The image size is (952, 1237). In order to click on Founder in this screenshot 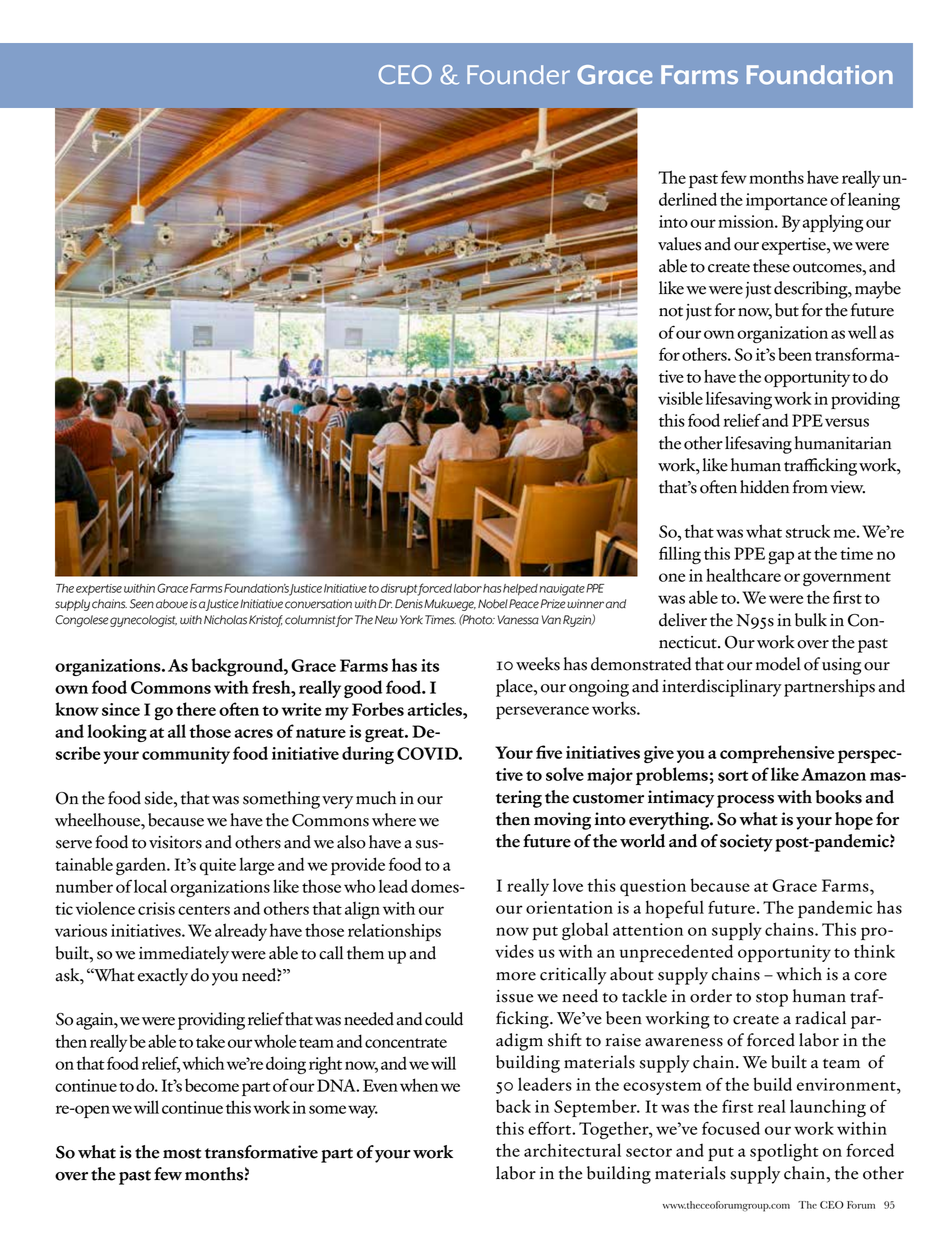, I will do `click(518, 75)`.
